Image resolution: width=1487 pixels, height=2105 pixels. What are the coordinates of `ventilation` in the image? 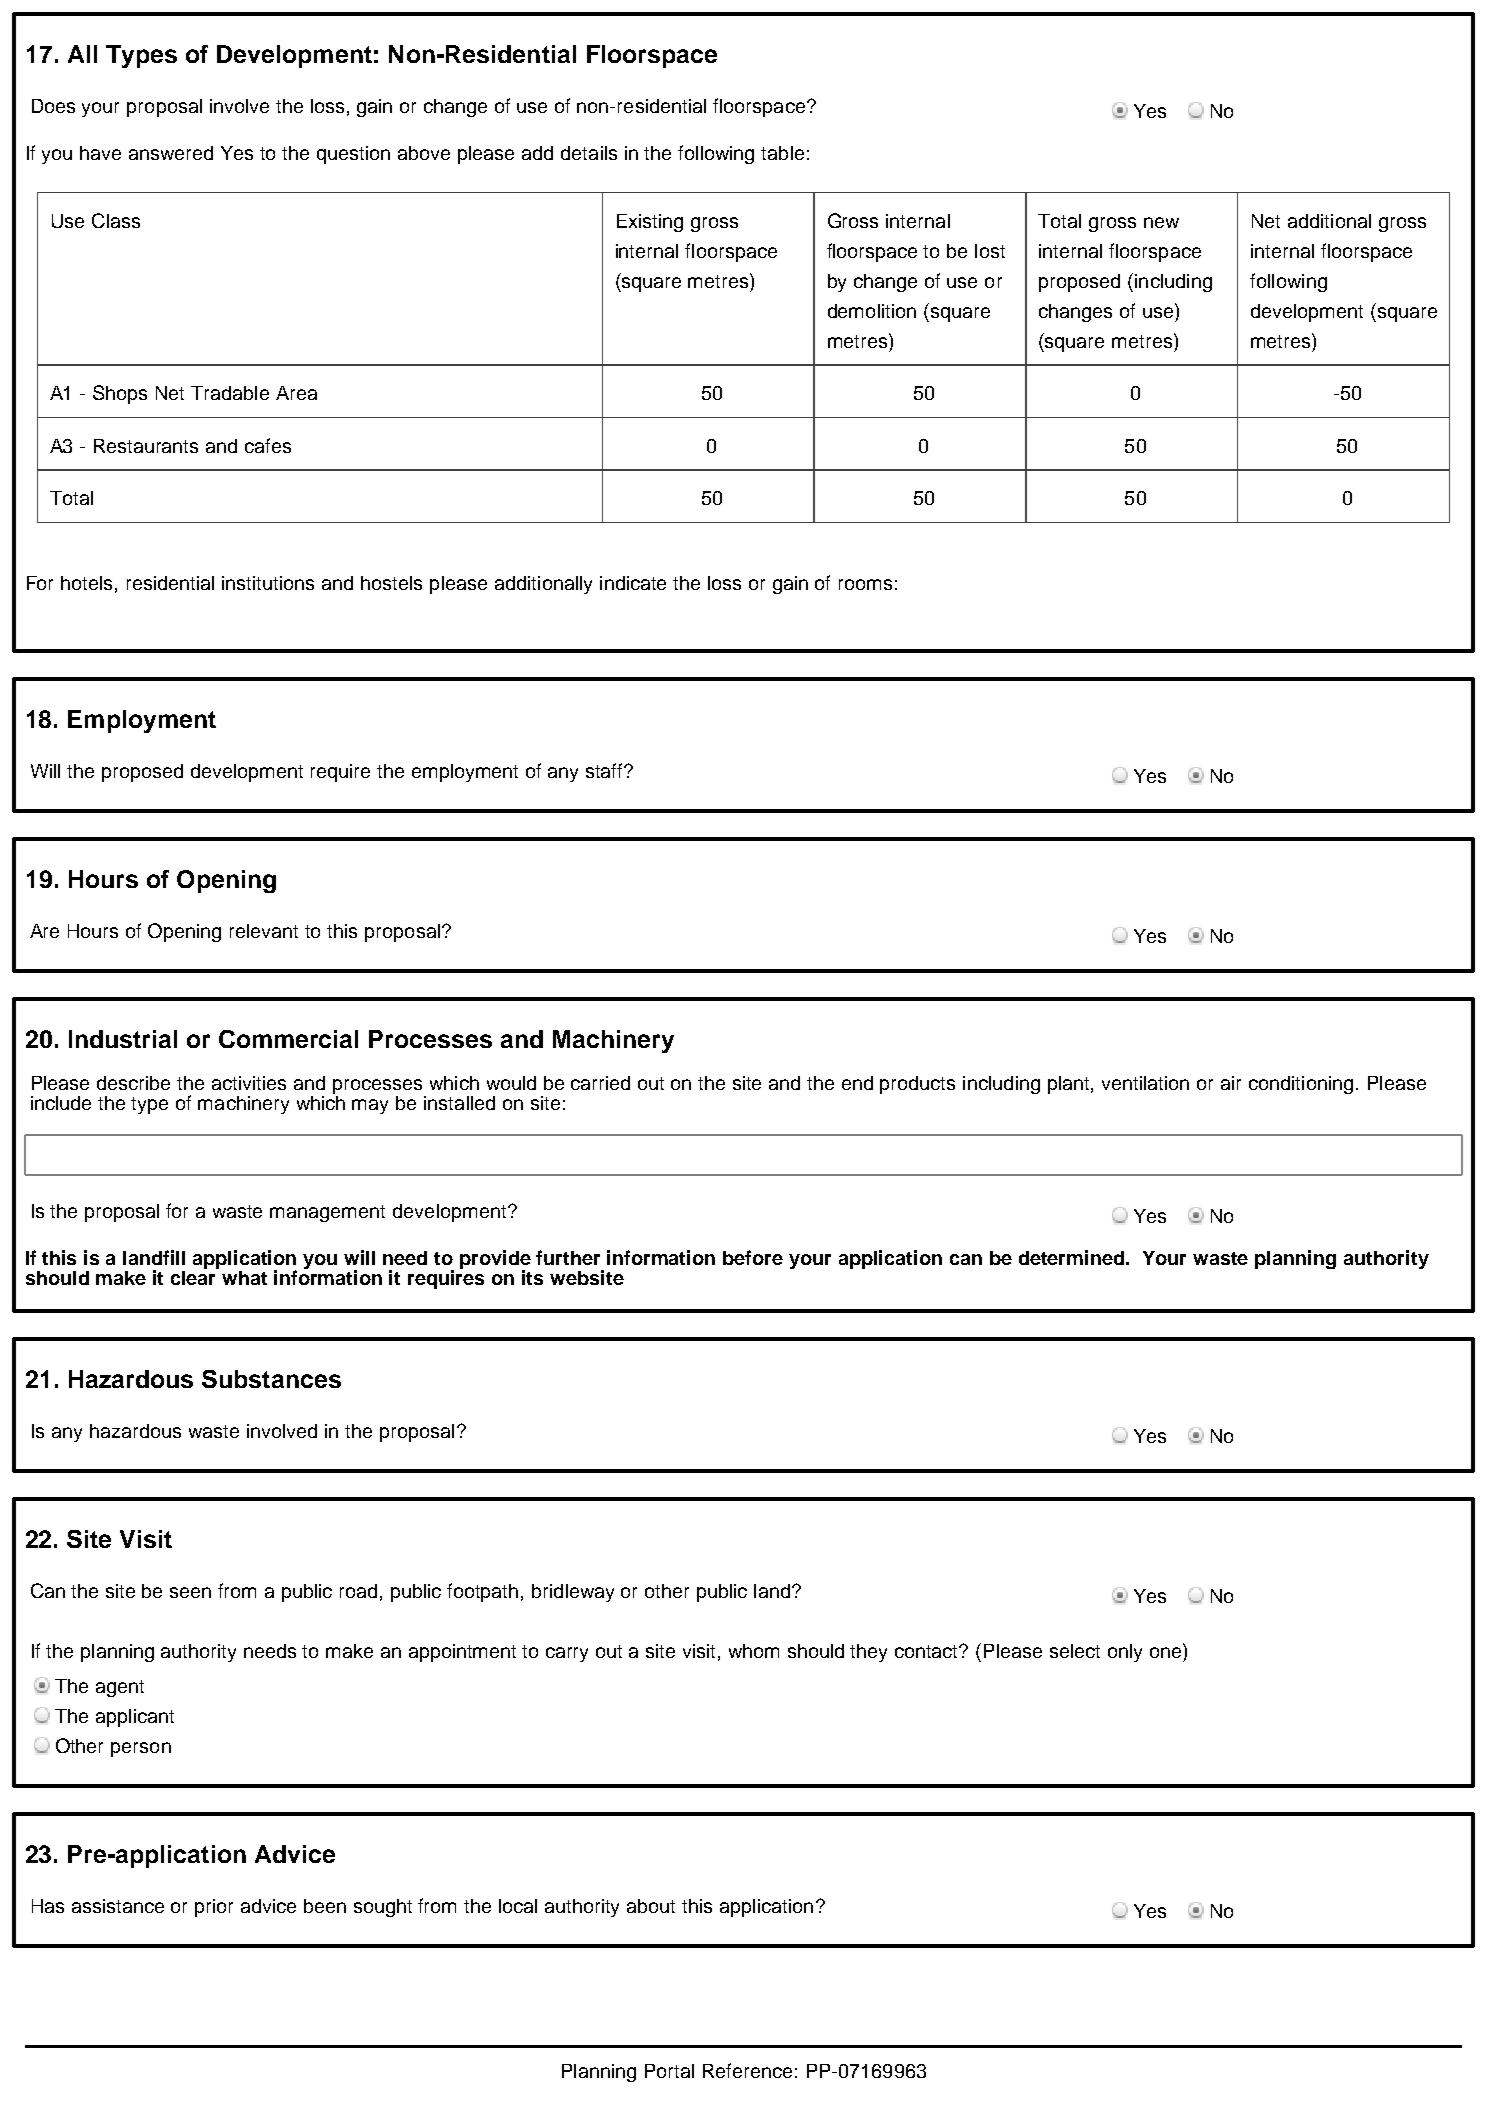 It's located at (1145, 1083).
